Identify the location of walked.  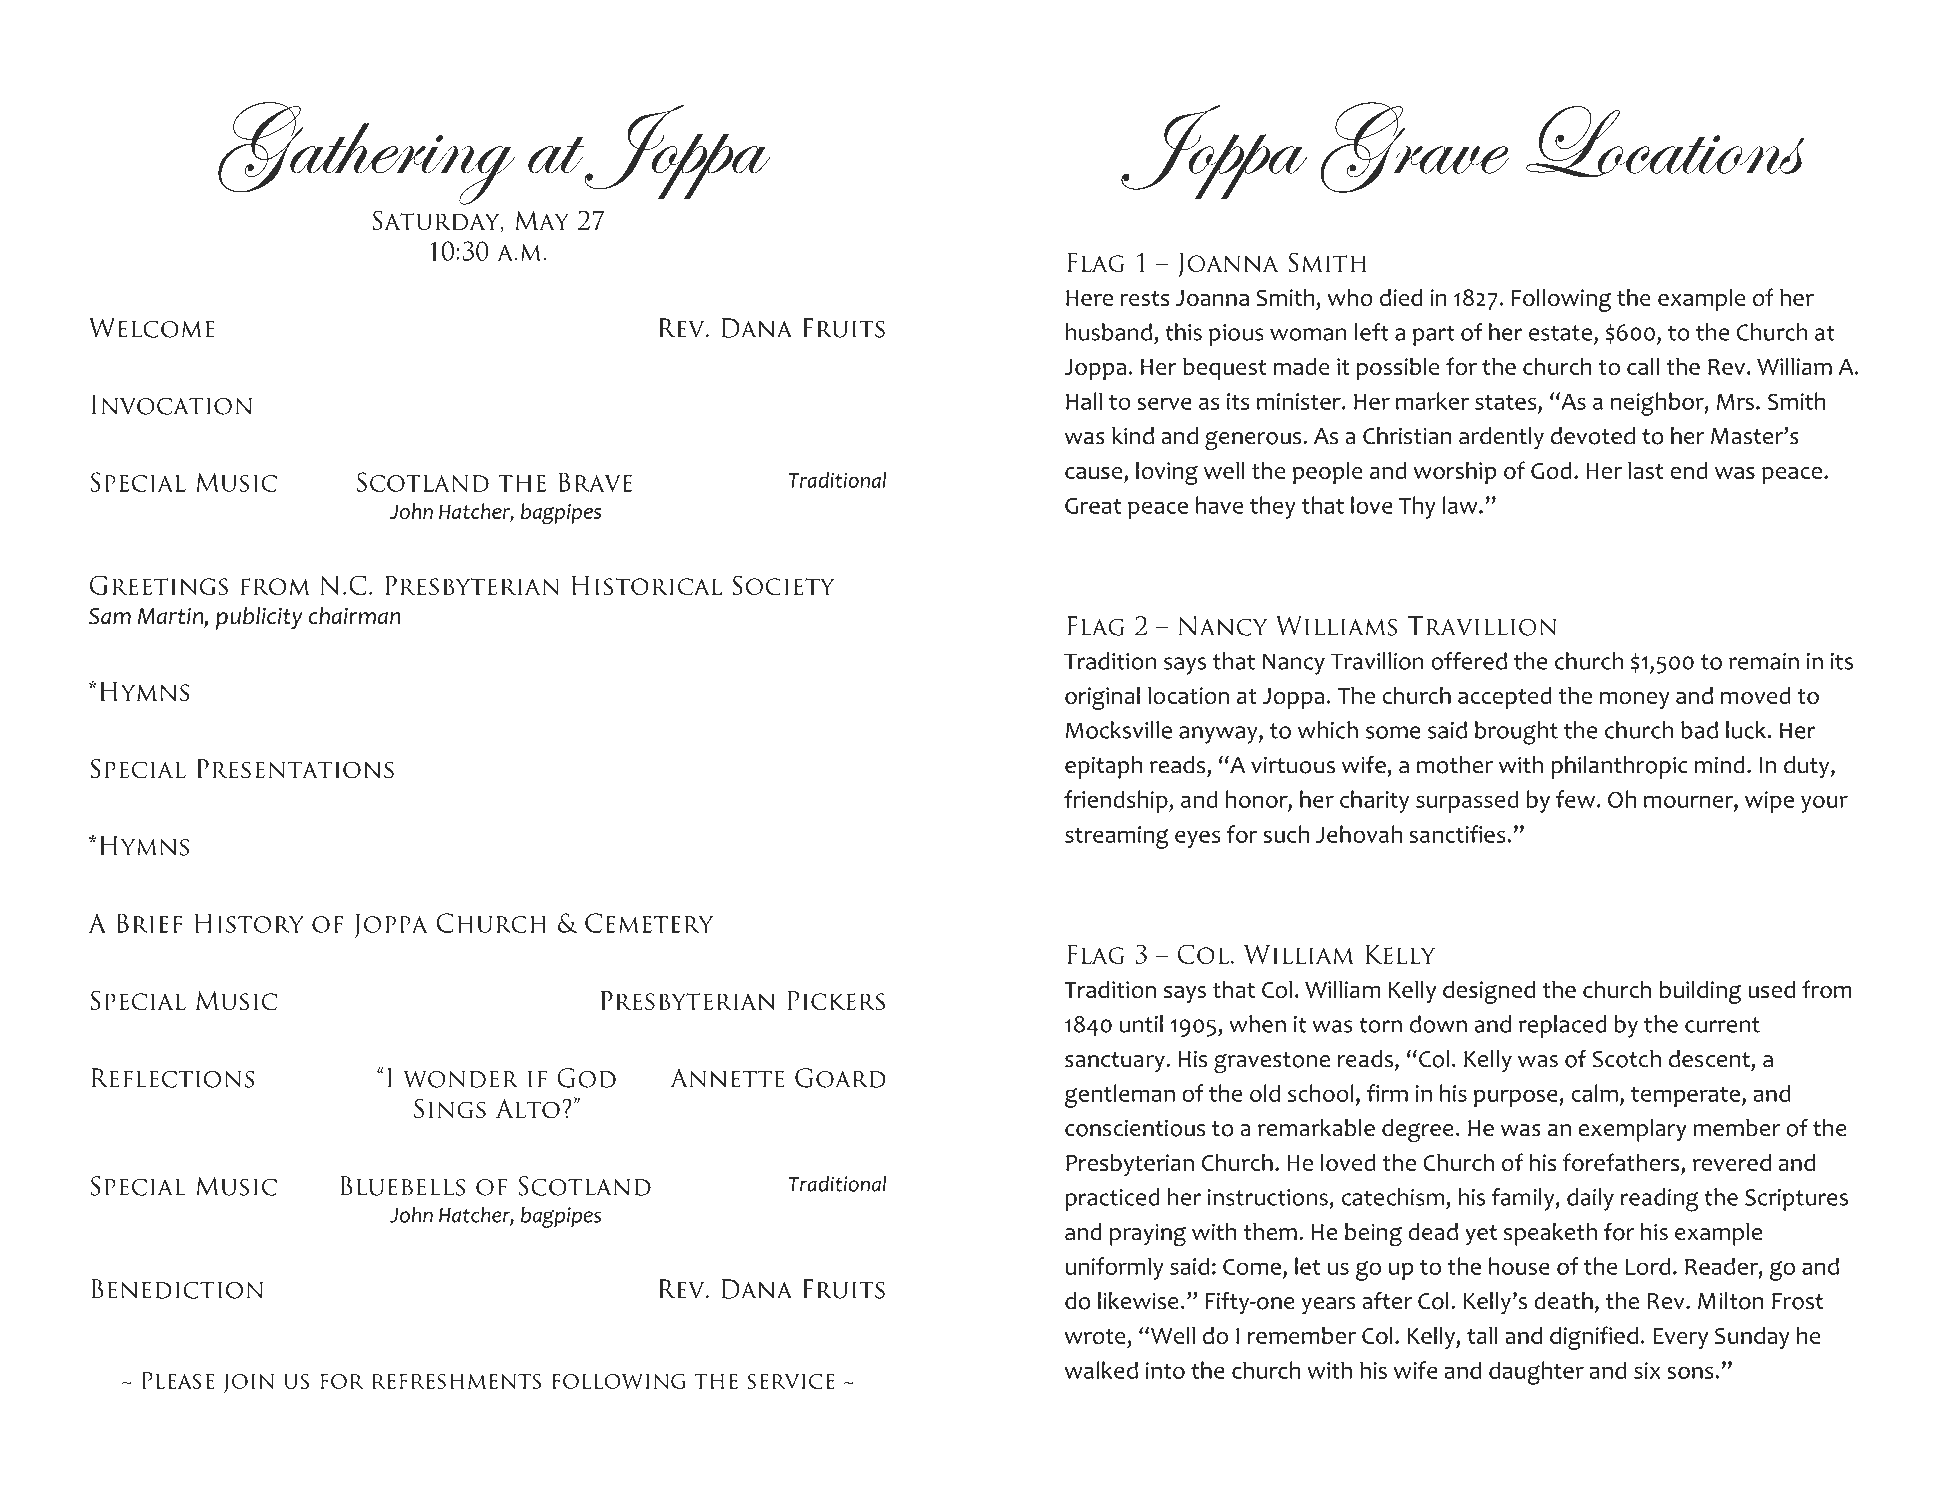
(1101, 1370).
